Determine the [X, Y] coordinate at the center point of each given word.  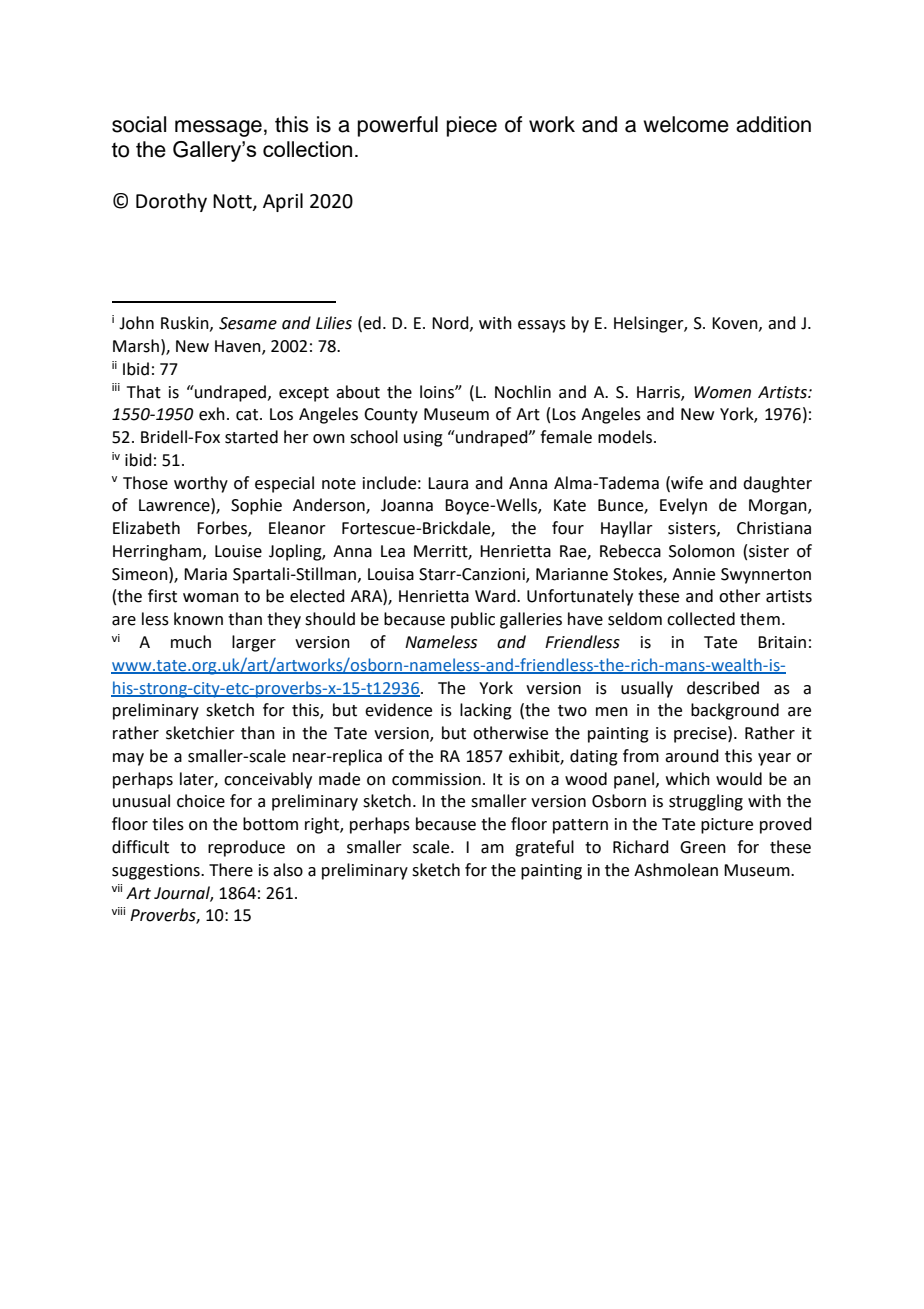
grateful [544, 848]
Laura [448, 483]
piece [472, 126]
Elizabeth [146, 528]
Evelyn [683, 506]
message [218, 128]
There [231, 870]
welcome [686, 124]
